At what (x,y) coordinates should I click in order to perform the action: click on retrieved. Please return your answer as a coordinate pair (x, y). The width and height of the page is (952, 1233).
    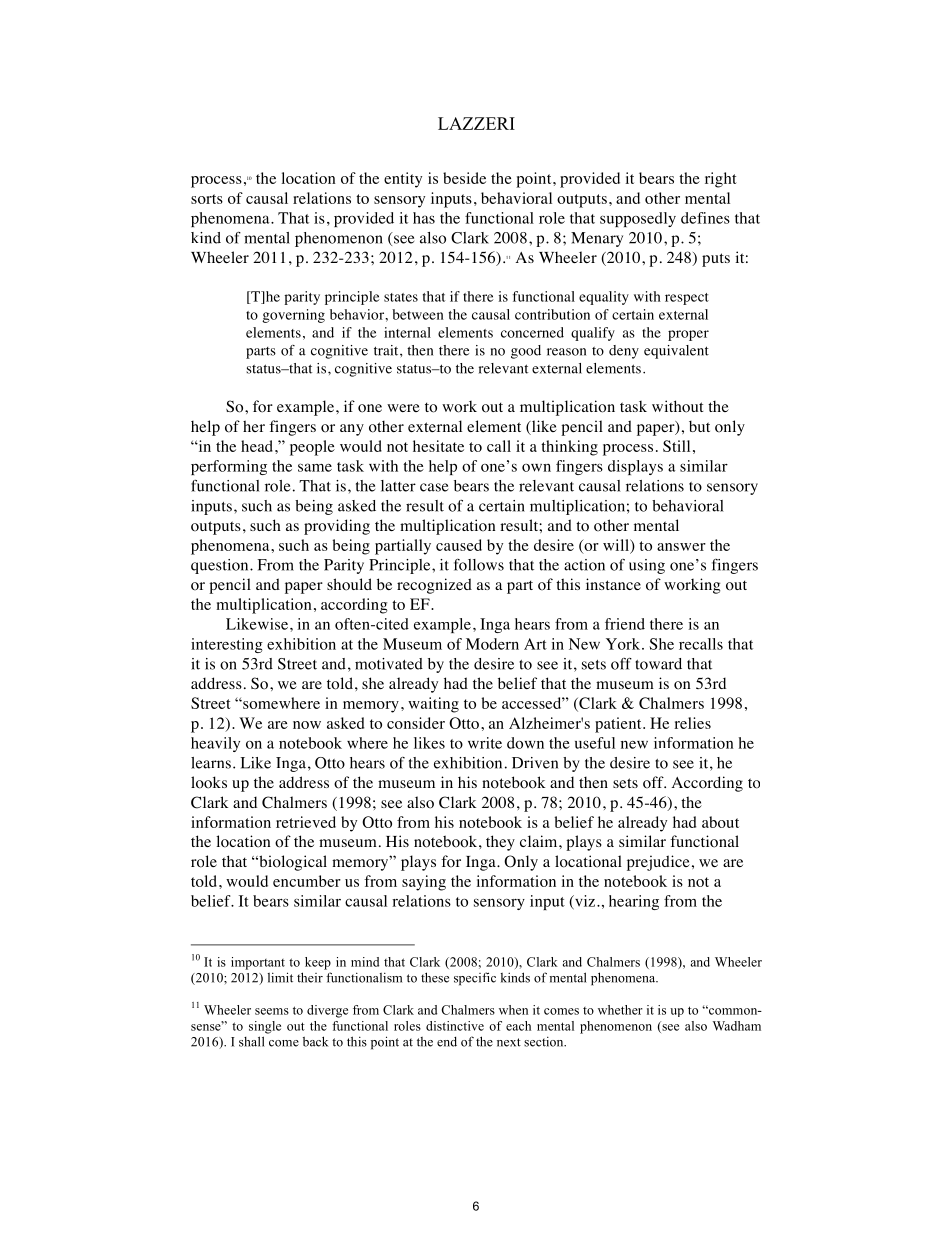
    Looking at the image, I should click on (306, 822).
